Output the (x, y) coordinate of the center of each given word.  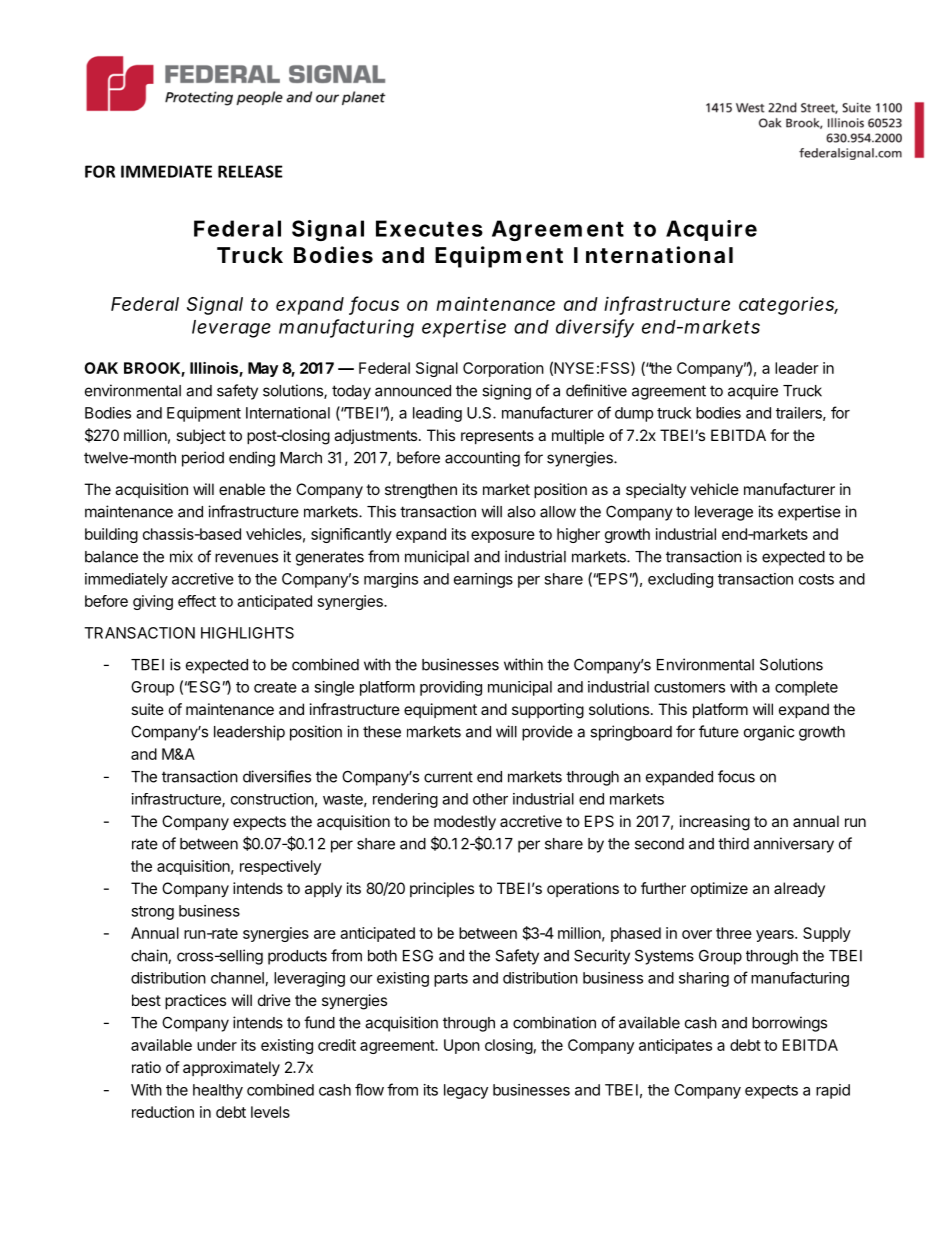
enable (242, 489)
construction (272, 799)
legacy (466, 1091)
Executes (429, 228)
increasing (715, 823)
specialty (656, 490)
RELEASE (250, 171)
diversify (595, 328)
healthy (218, 1091)
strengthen (421, 491)
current (448, 777)
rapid (833, 1091)
